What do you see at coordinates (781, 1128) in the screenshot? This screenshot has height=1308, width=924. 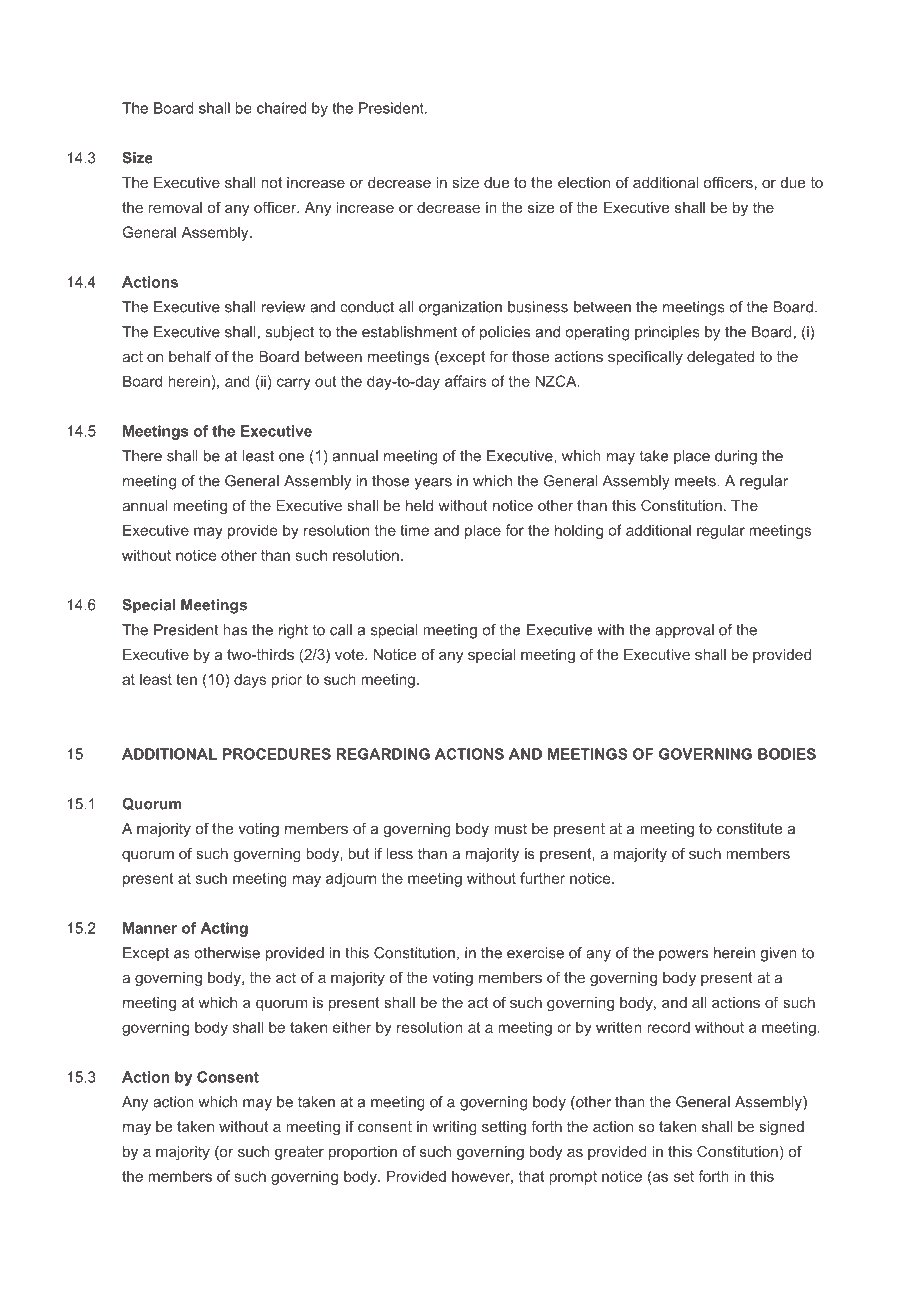 I see `signed` at bounding box center [781, 1128].
